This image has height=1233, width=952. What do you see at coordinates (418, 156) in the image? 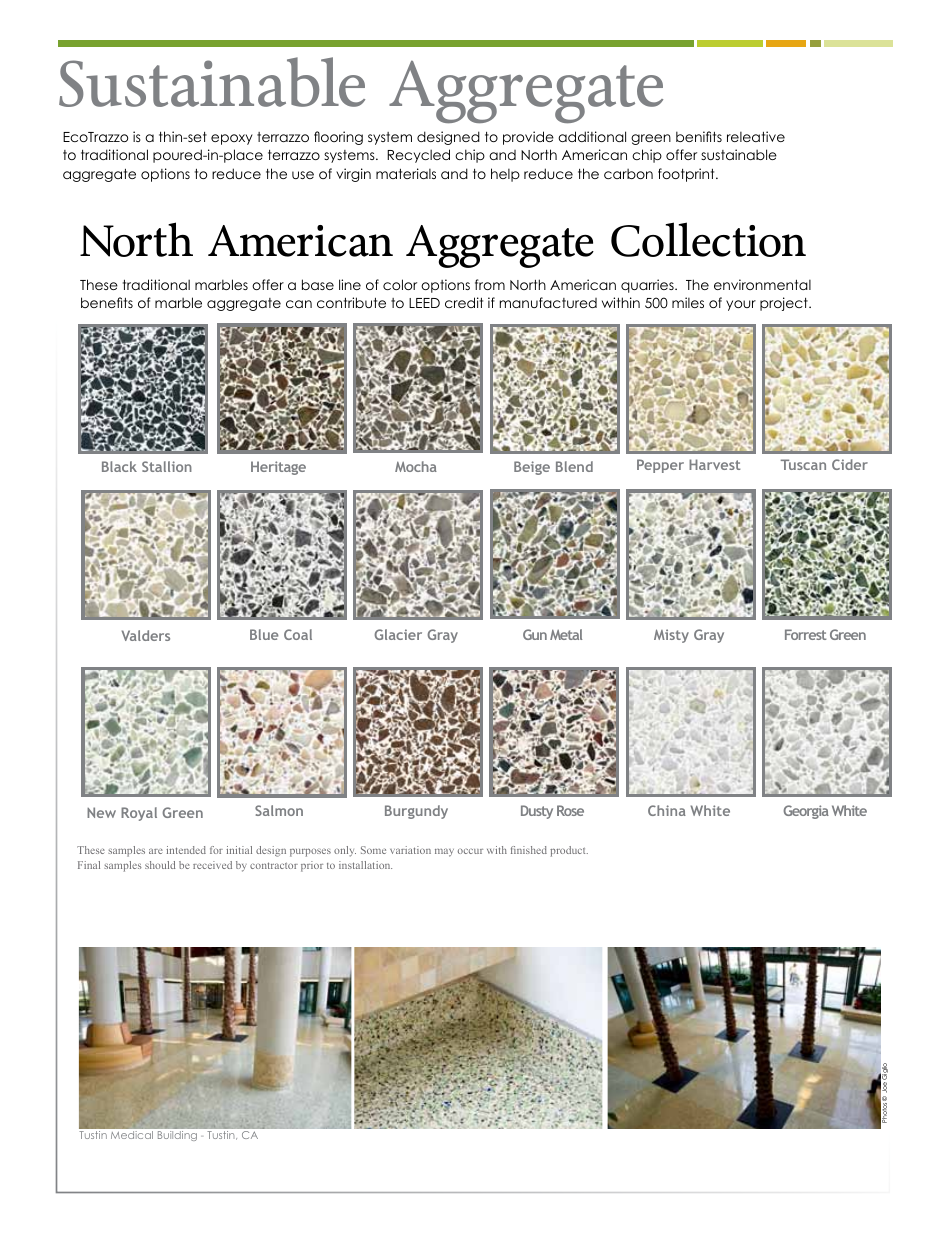
I see `Recycled` at bounding box center [418, 156].
